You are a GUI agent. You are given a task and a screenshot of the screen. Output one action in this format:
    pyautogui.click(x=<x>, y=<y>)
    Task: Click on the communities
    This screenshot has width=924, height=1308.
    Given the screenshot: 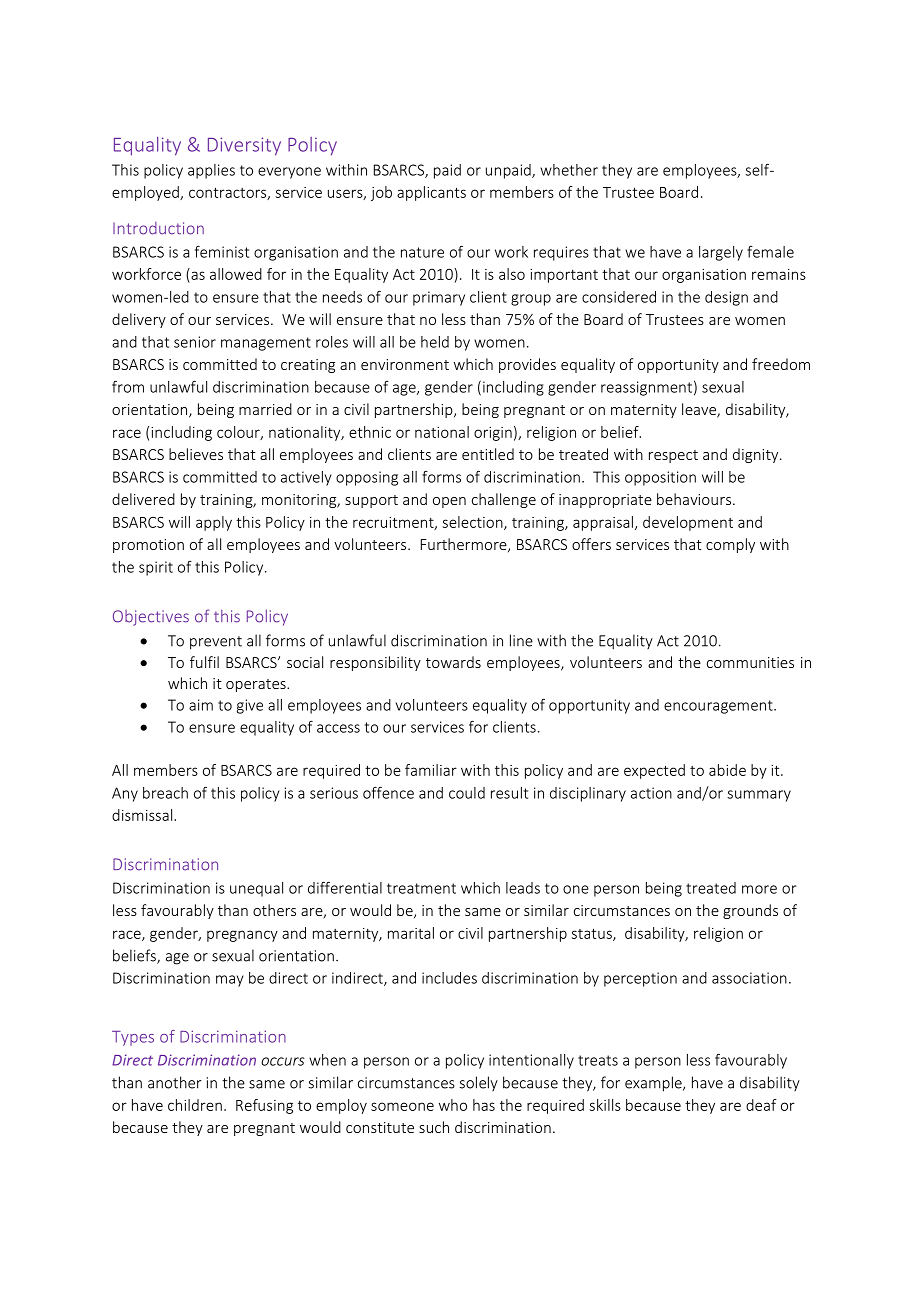 What is the action you would take?
    pyautogui.click(x=750, y=662)
